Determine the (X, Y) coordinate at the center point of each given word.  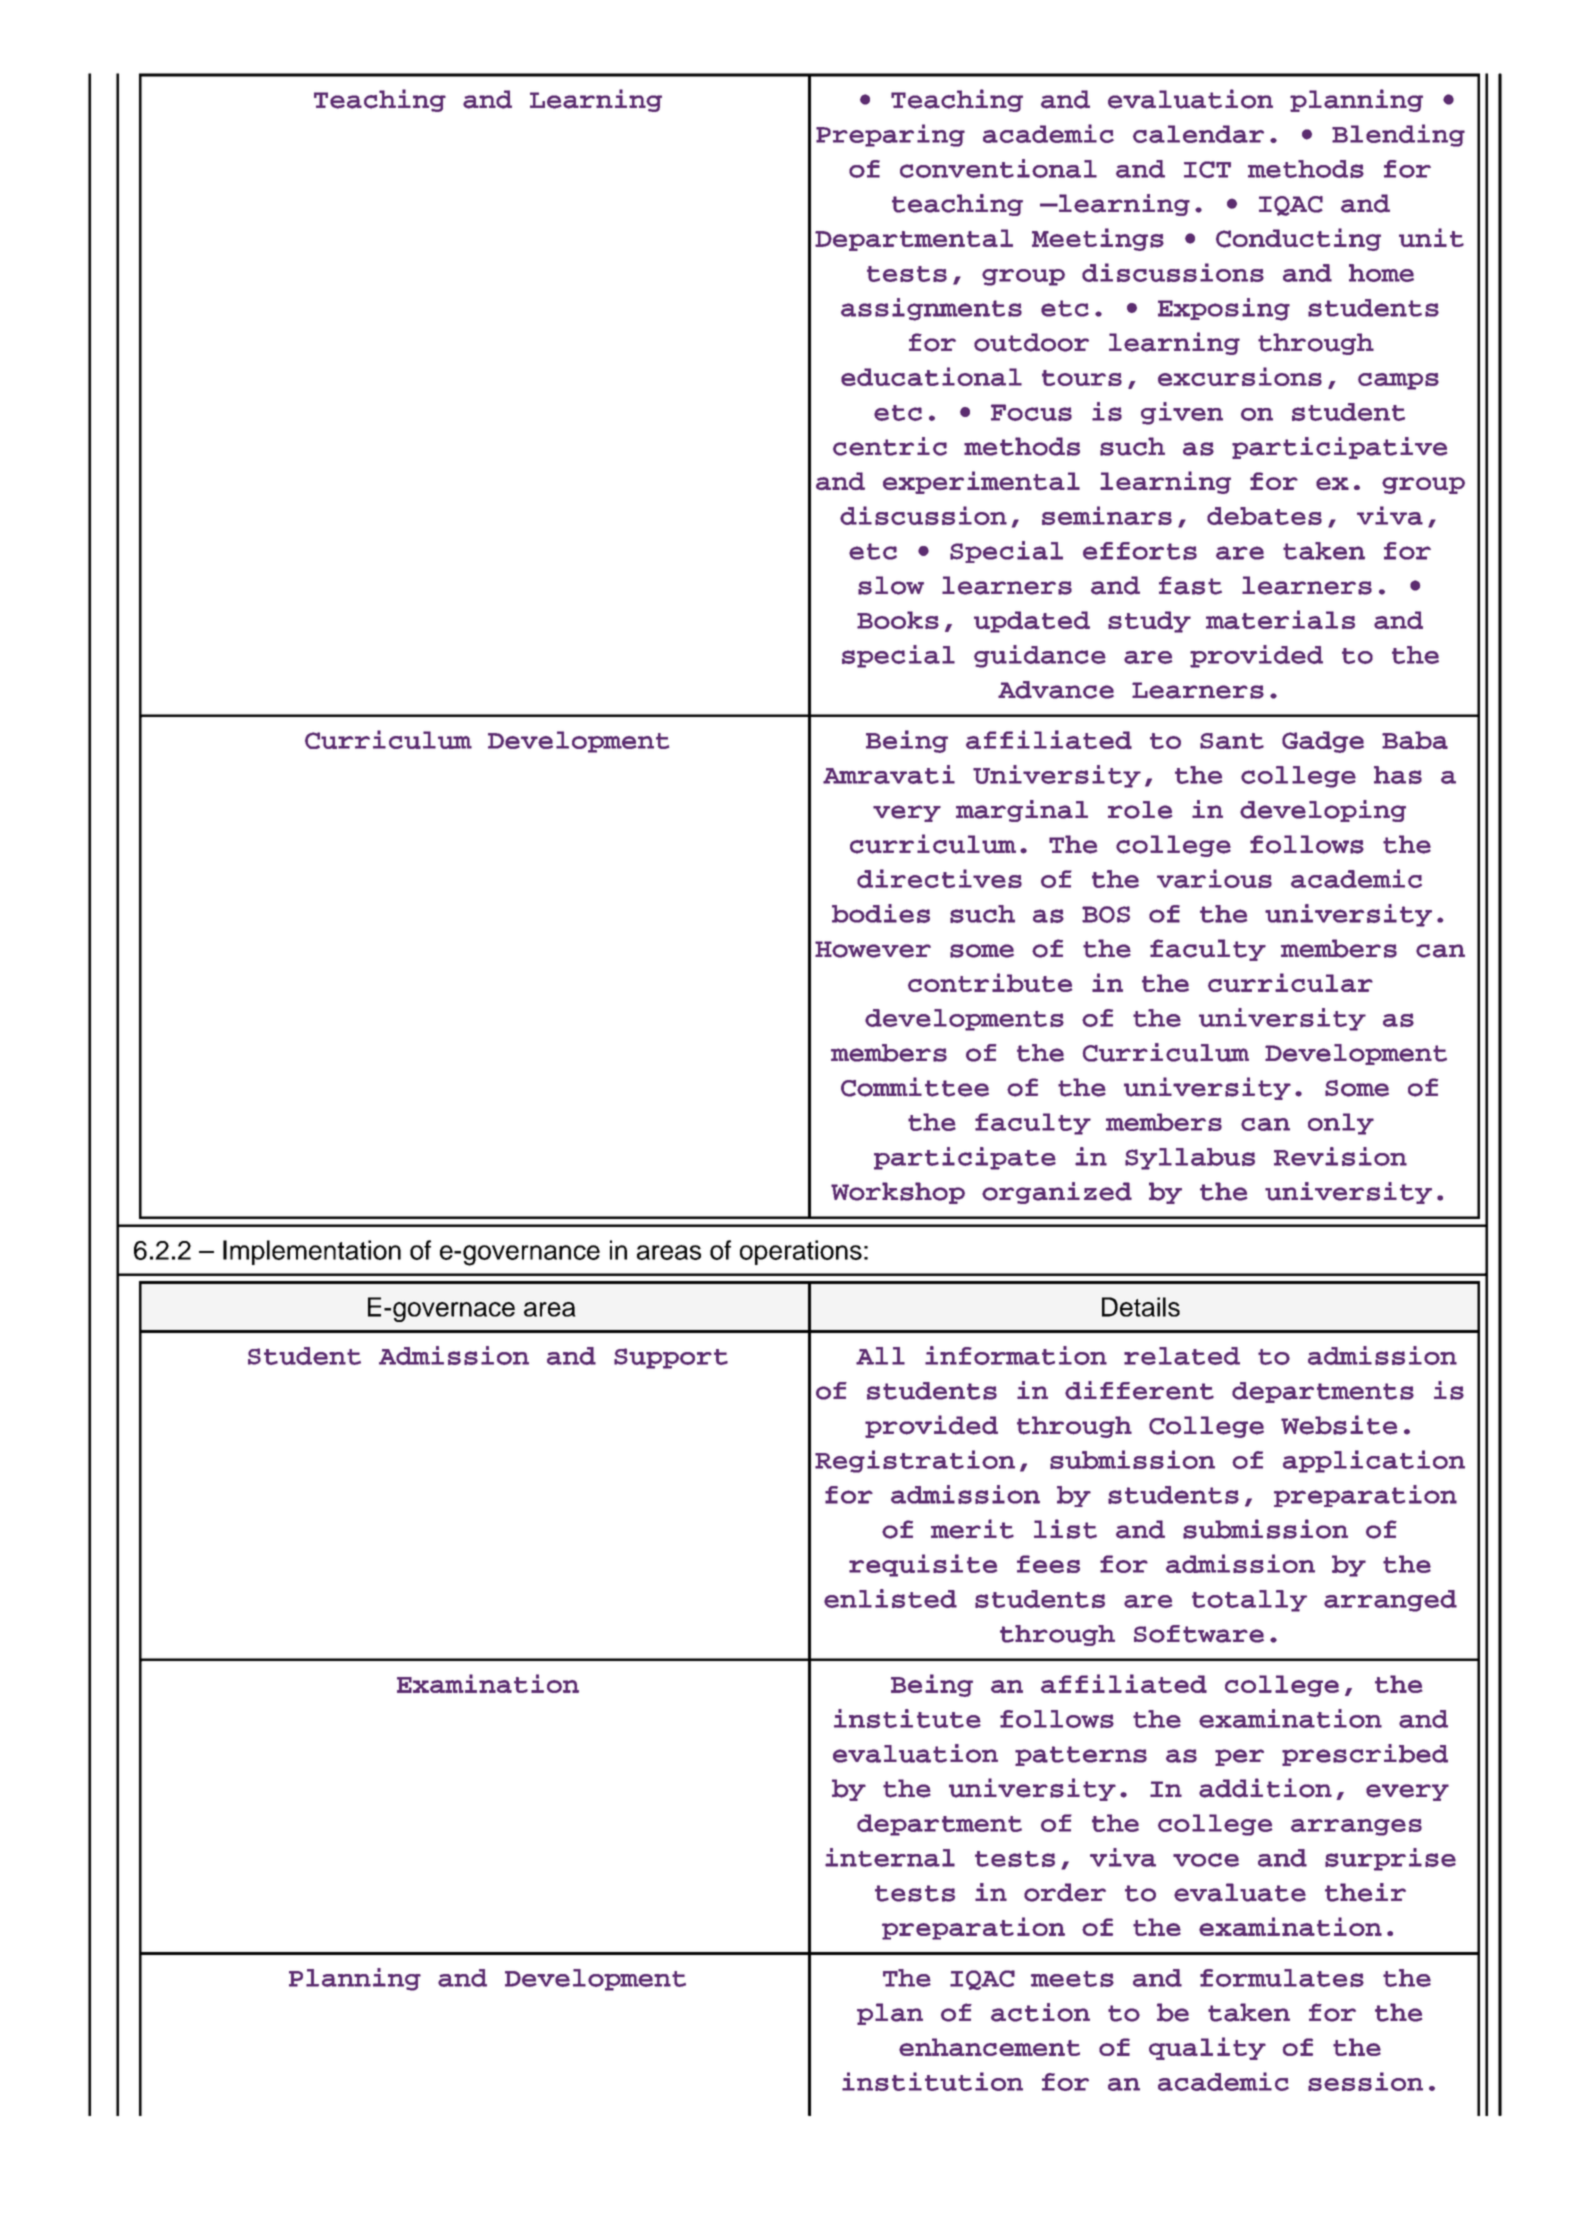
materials (1280, 619)
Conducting (1298, 239)
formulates (1282, 1978)
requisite (923, 1565)
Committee (915, 1087)
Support (671, 1358)
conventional (998, 168)
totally (1249, 1601)
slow (891, 585)
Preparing (890, 135)
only (1341, 1124)
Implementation (312, 1252)
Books (898, 620)
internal (890, 1857)
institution (932, 2081)
